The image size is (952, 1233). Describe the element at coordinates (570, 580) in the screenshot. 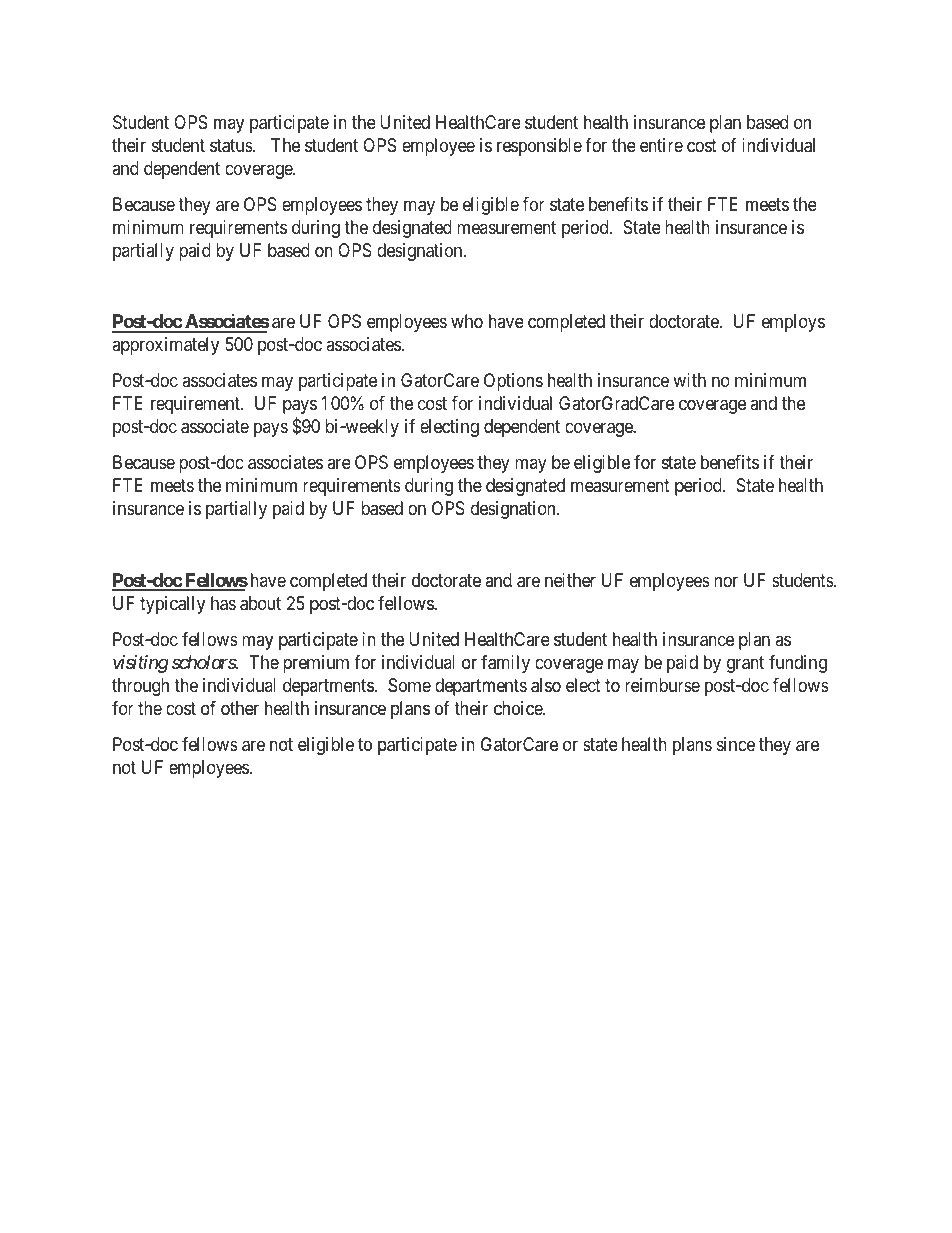

I see `neither` at that location.
